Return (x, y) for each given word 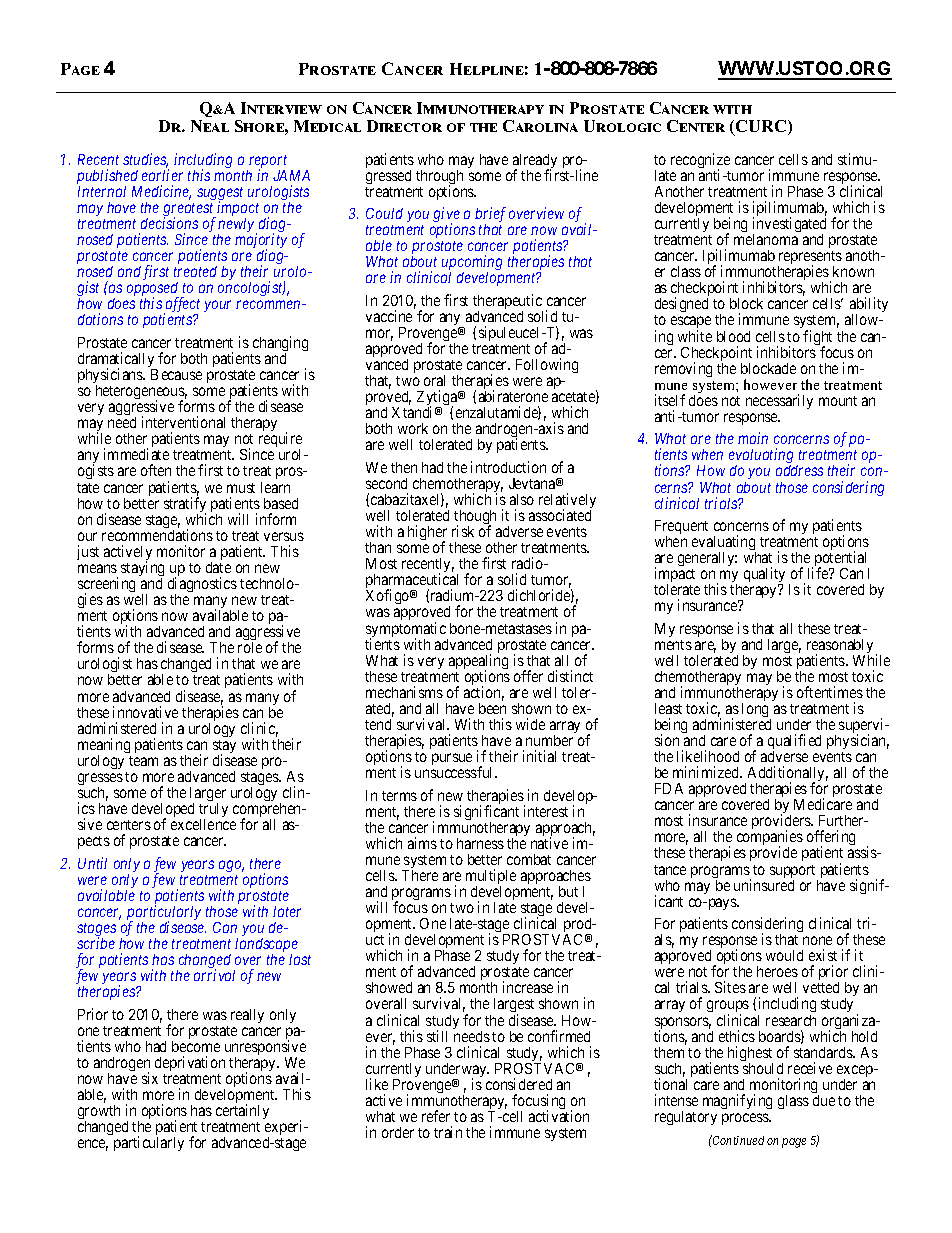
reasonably (840, 647)
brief (490, 216)
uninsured (764, 885)
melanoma (766, 239)
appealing (478, 663)
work (413, 428)
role (250, 647)
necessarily (779, 401)
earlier (162, 175)
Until (92, 863)
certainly (242, 1111)
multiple (491, 878)
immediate (136, 454)
